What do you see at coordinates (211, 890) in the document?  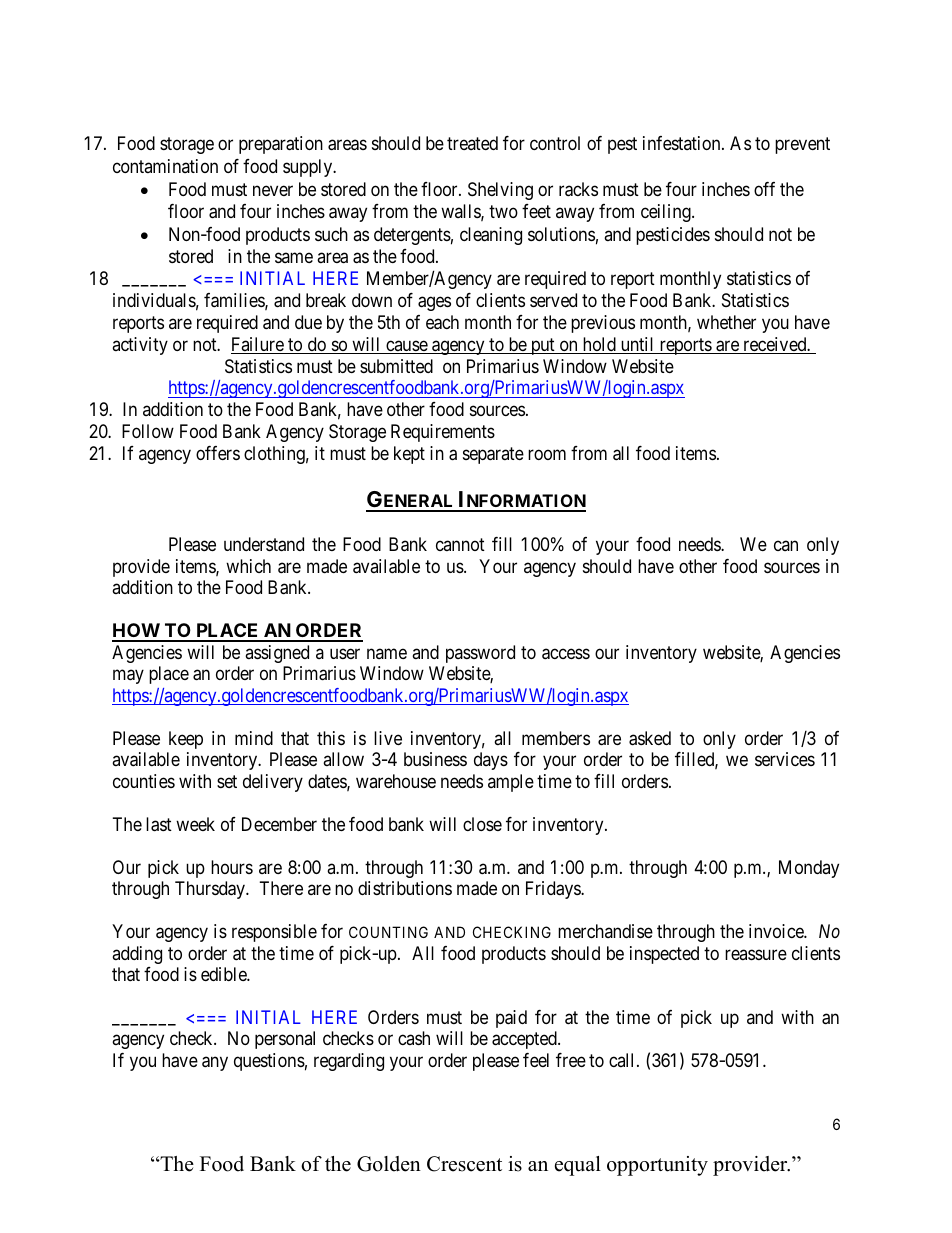 I see `Thursday` at bounding box center [211, 890].
